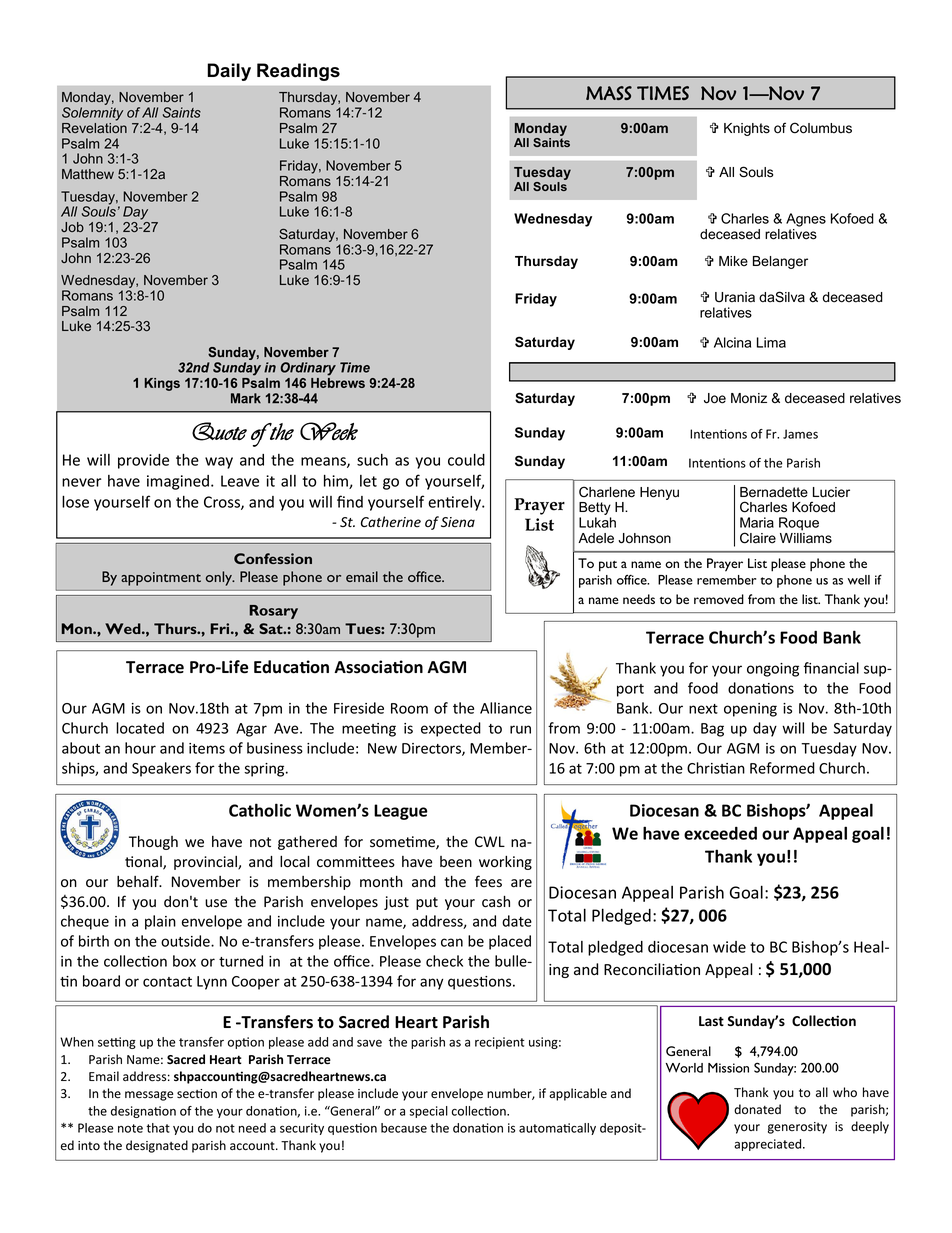 Image resolution: width=952 pixels, height=1233 pixels. I want to click on Siena, so click(458, 522).
